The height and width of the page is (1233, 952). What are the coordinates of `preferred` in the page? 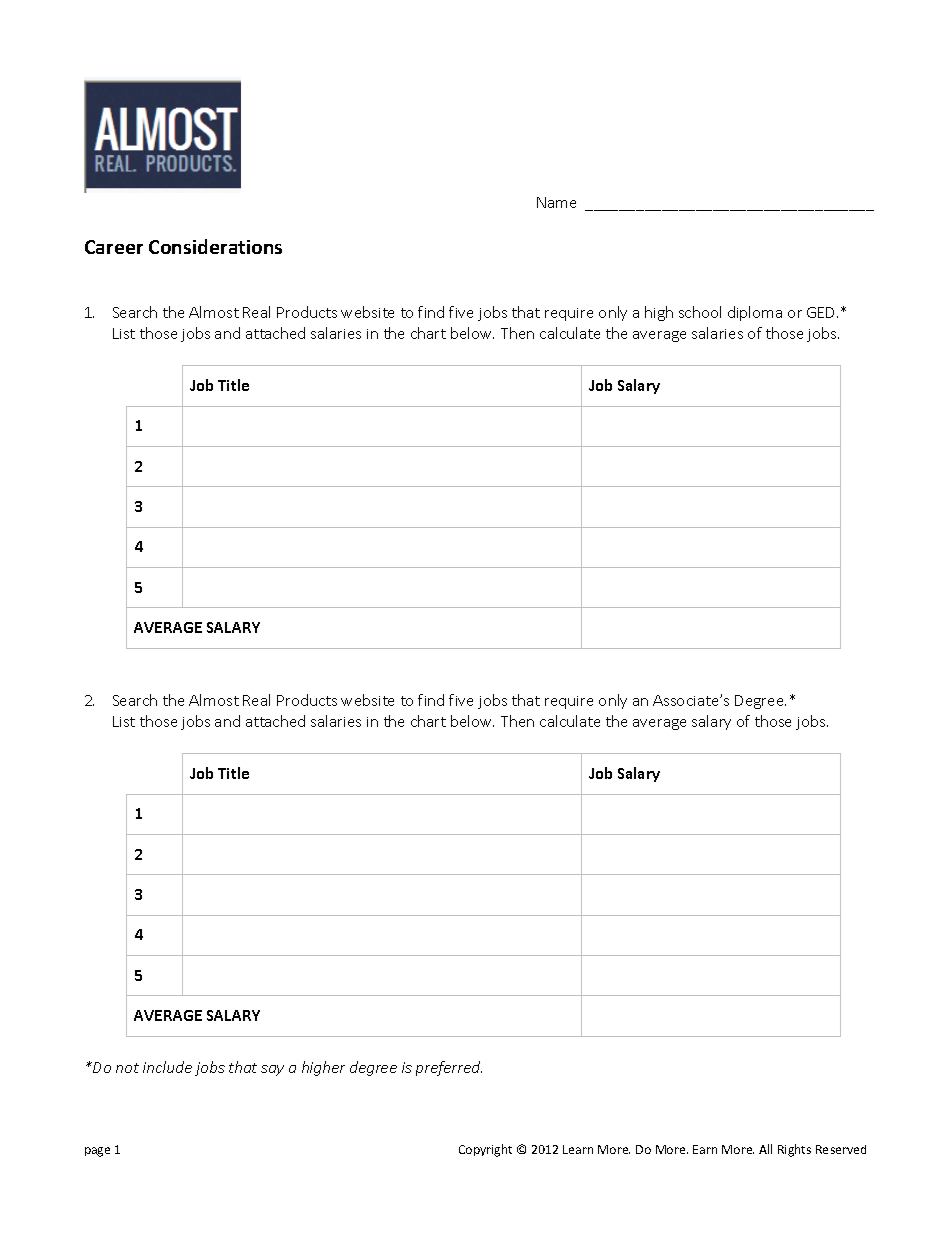 It's located at (449, 1068).
